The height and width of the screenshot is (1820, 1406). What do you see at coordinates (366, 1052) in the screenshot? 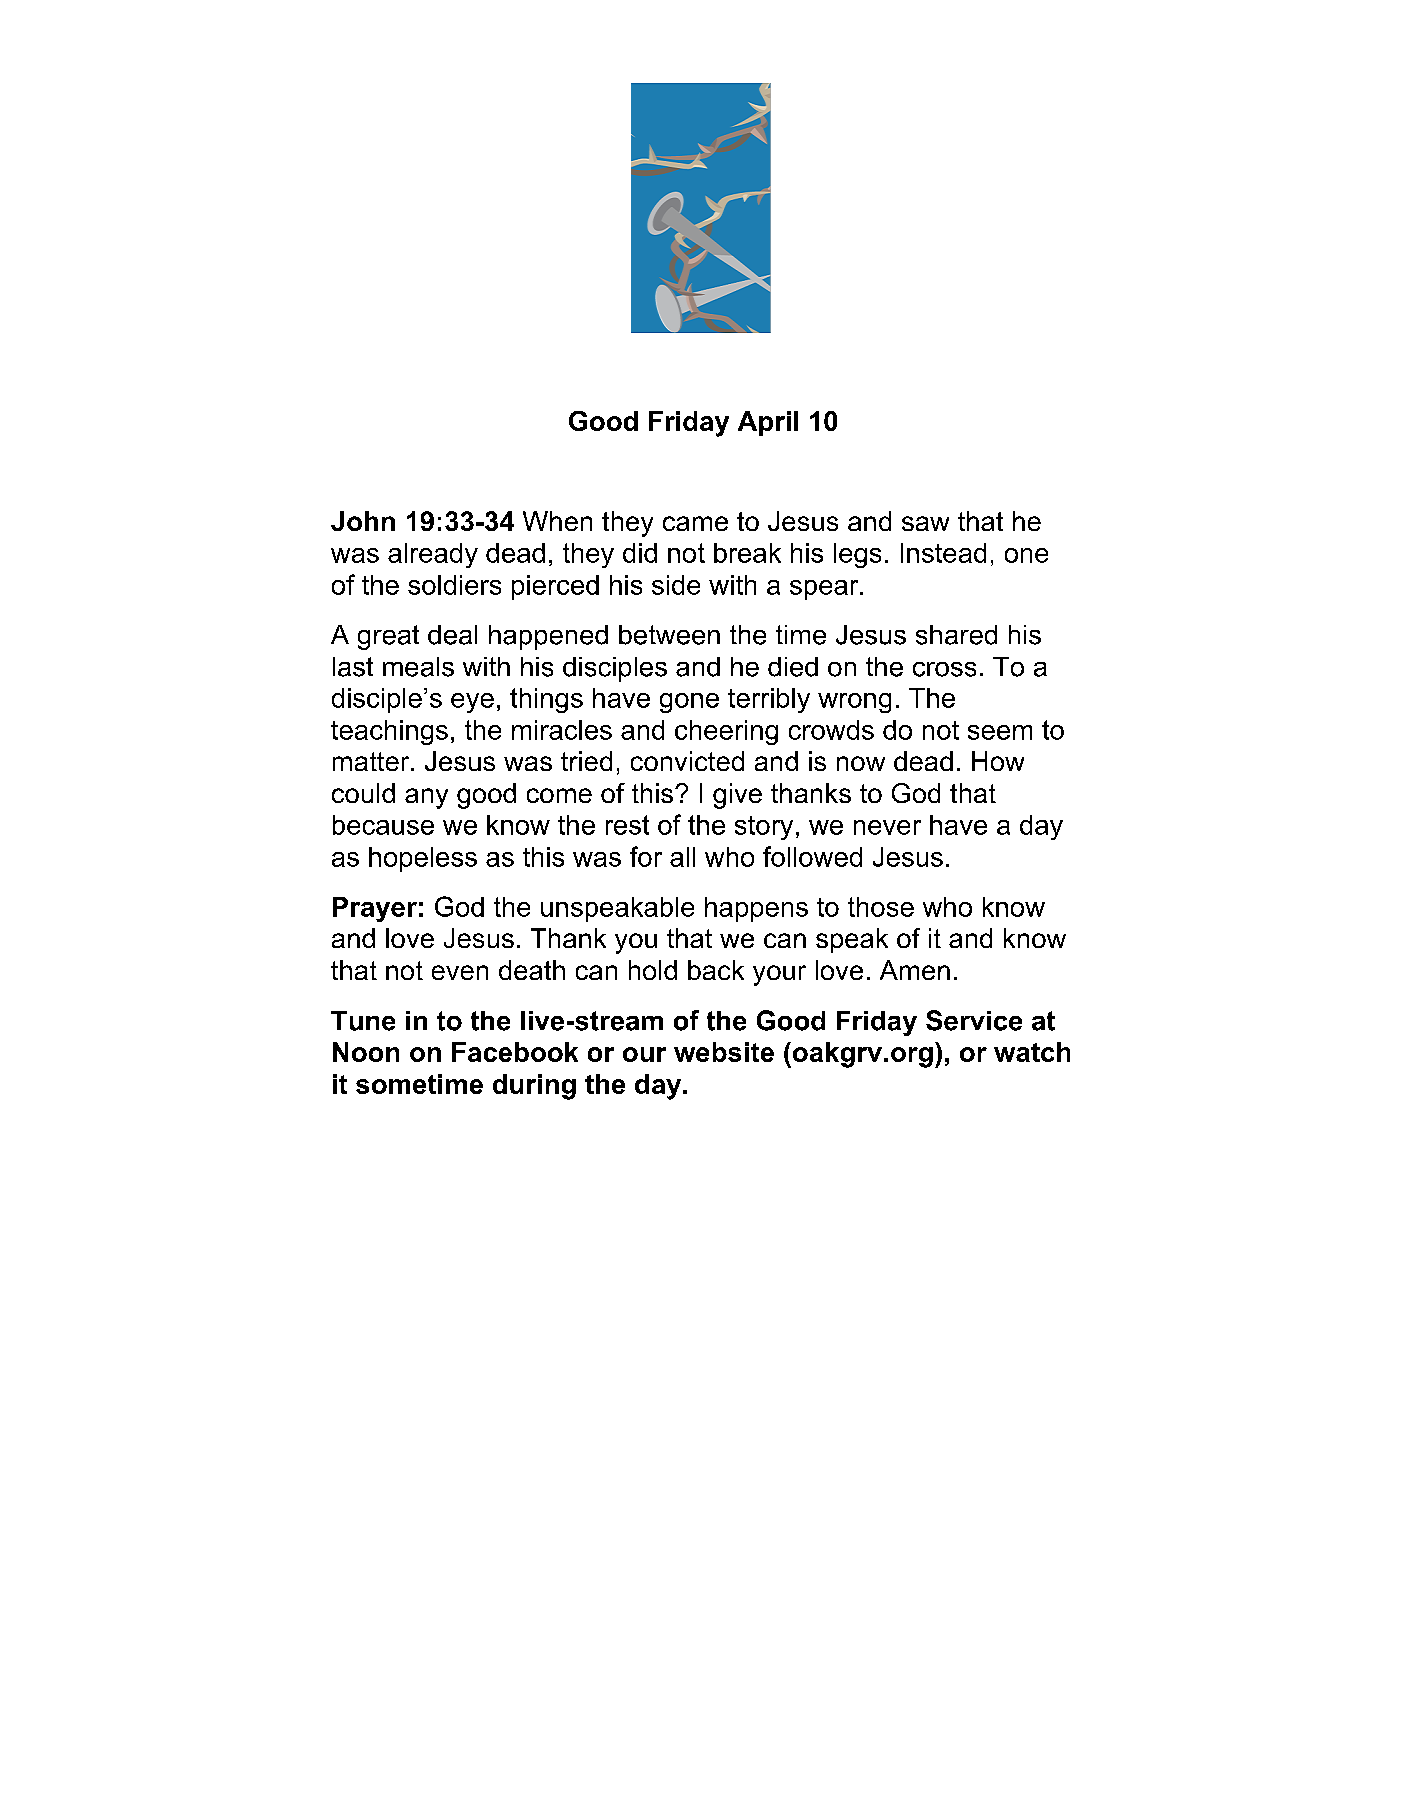
I see `Noon` at bounding box center [366, 1052].
